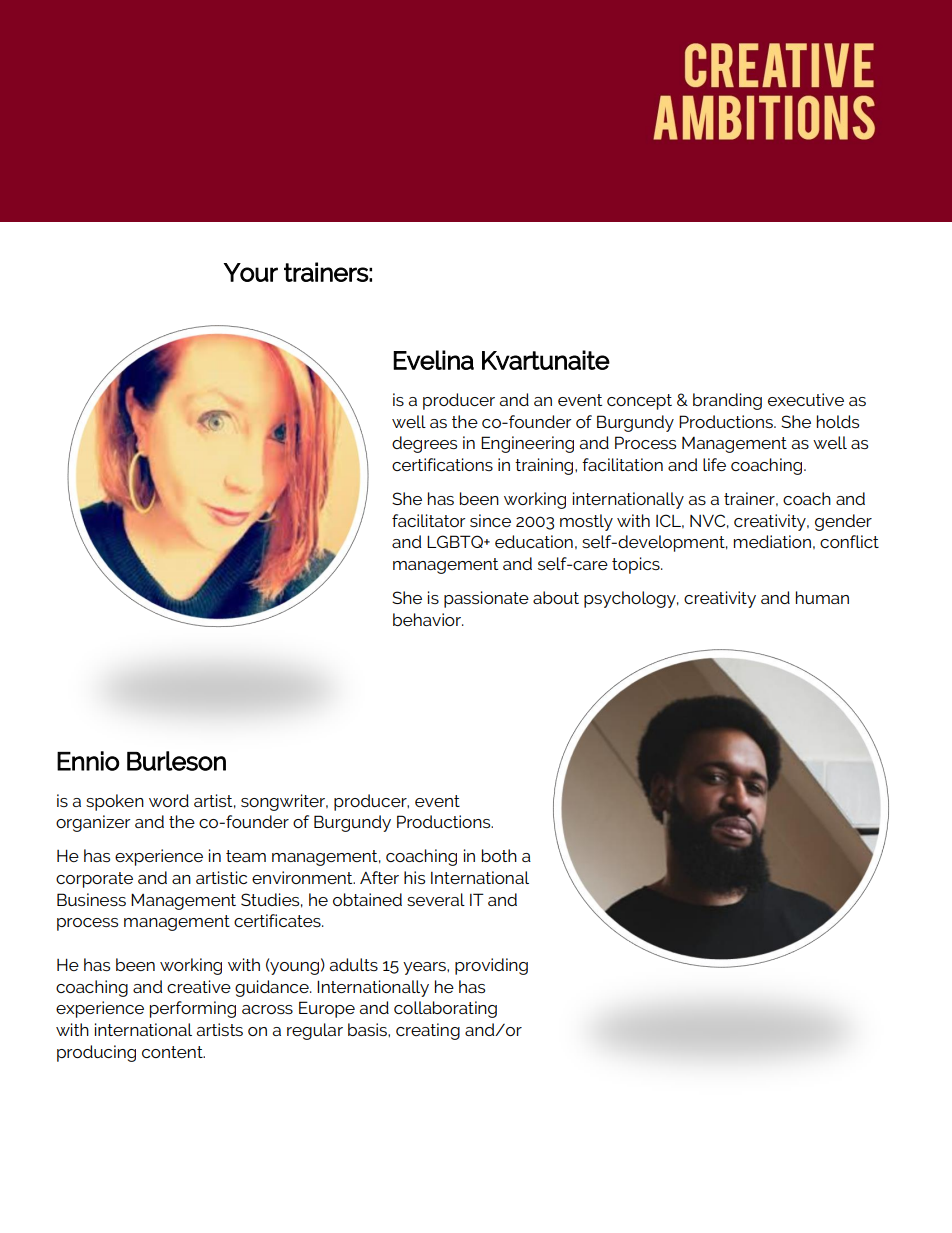  I want to click on concept, so click(639, 402).
